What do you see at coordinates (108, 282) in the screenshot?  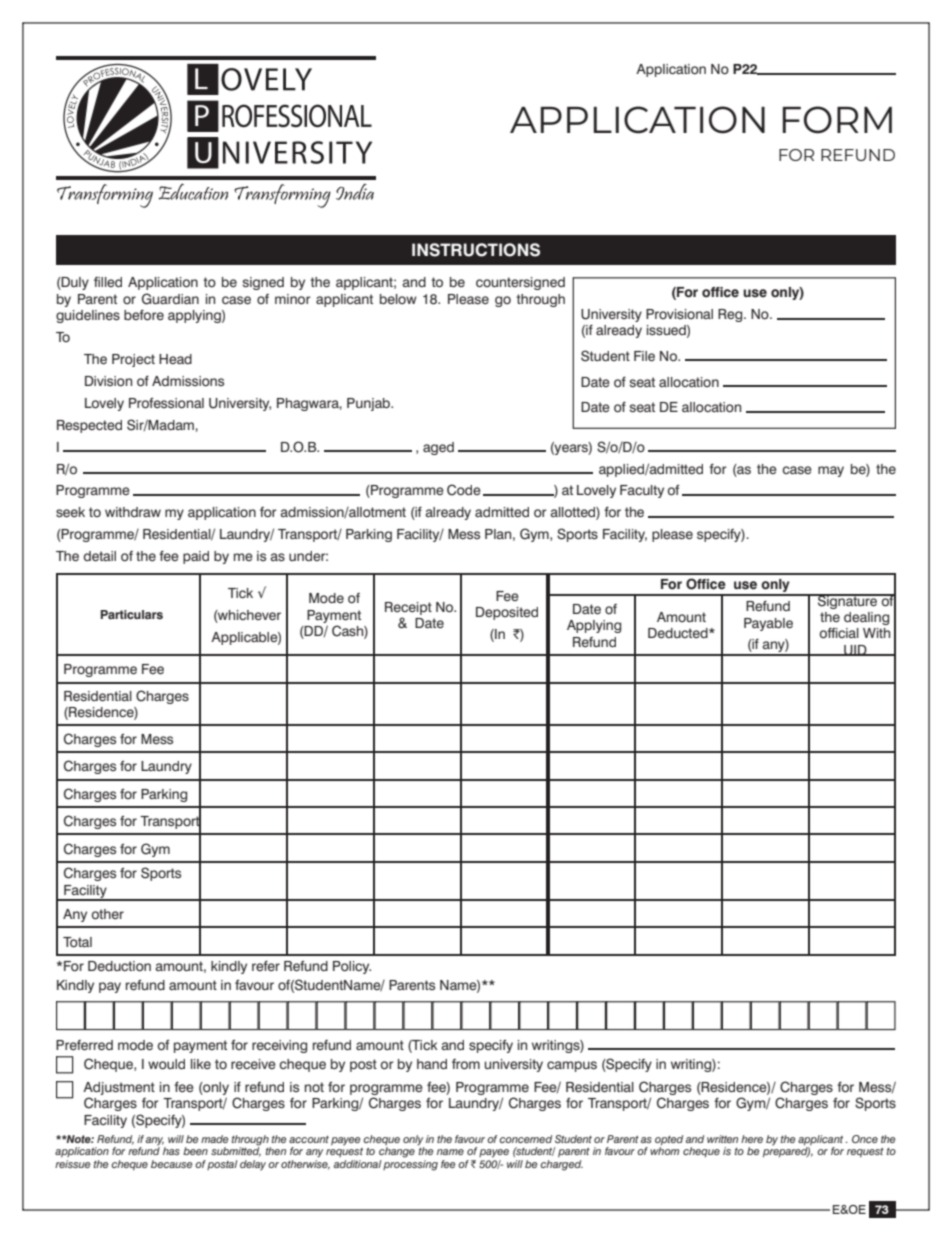 I see `filled` at bounding box center [108, 282].
